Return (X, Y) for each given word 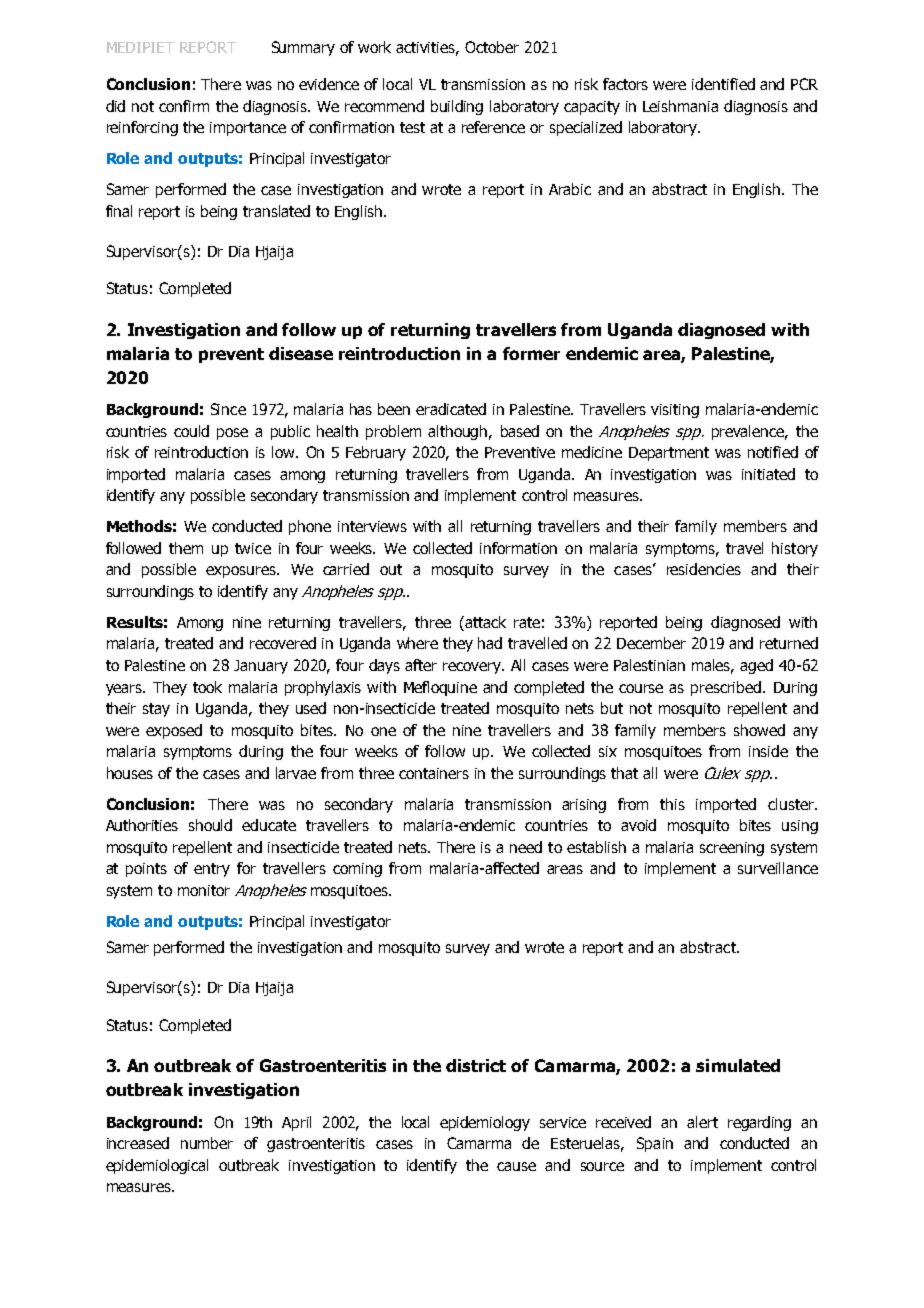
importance (248, 129)
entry (212, 870)
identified (723, 84)
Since (228, 409)
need (526, 847)
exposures (242, 572)
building (457, 107)
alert (702, 1122)
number (207, 1143)
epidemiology (485, 1123)
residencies (704, 569)
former (531, 353)
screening (732, 849)
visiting (675, 411)
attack (484, 623)
